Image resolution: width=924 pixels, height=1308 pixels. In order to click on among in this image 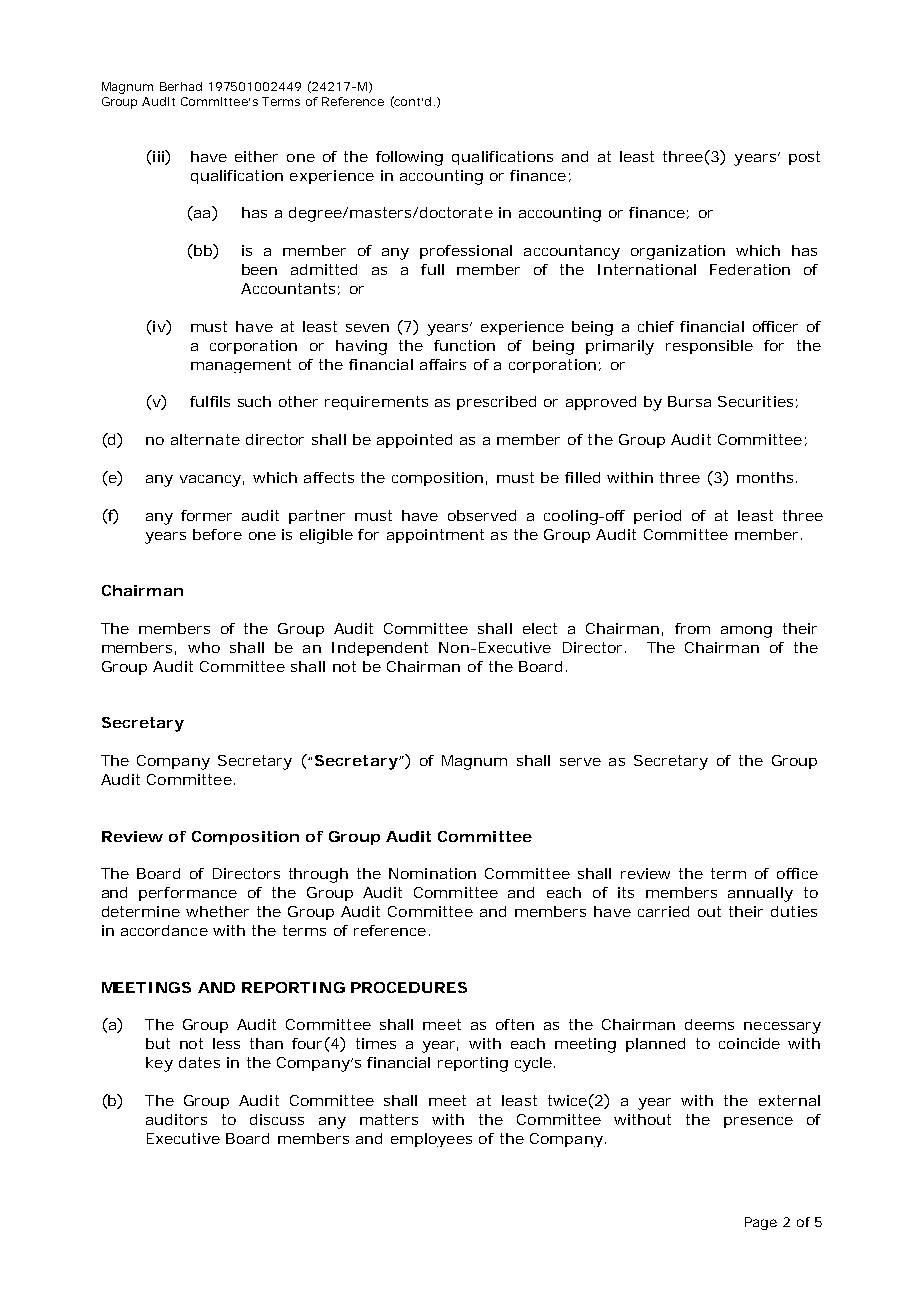, I will do `click(746, 632)`.
